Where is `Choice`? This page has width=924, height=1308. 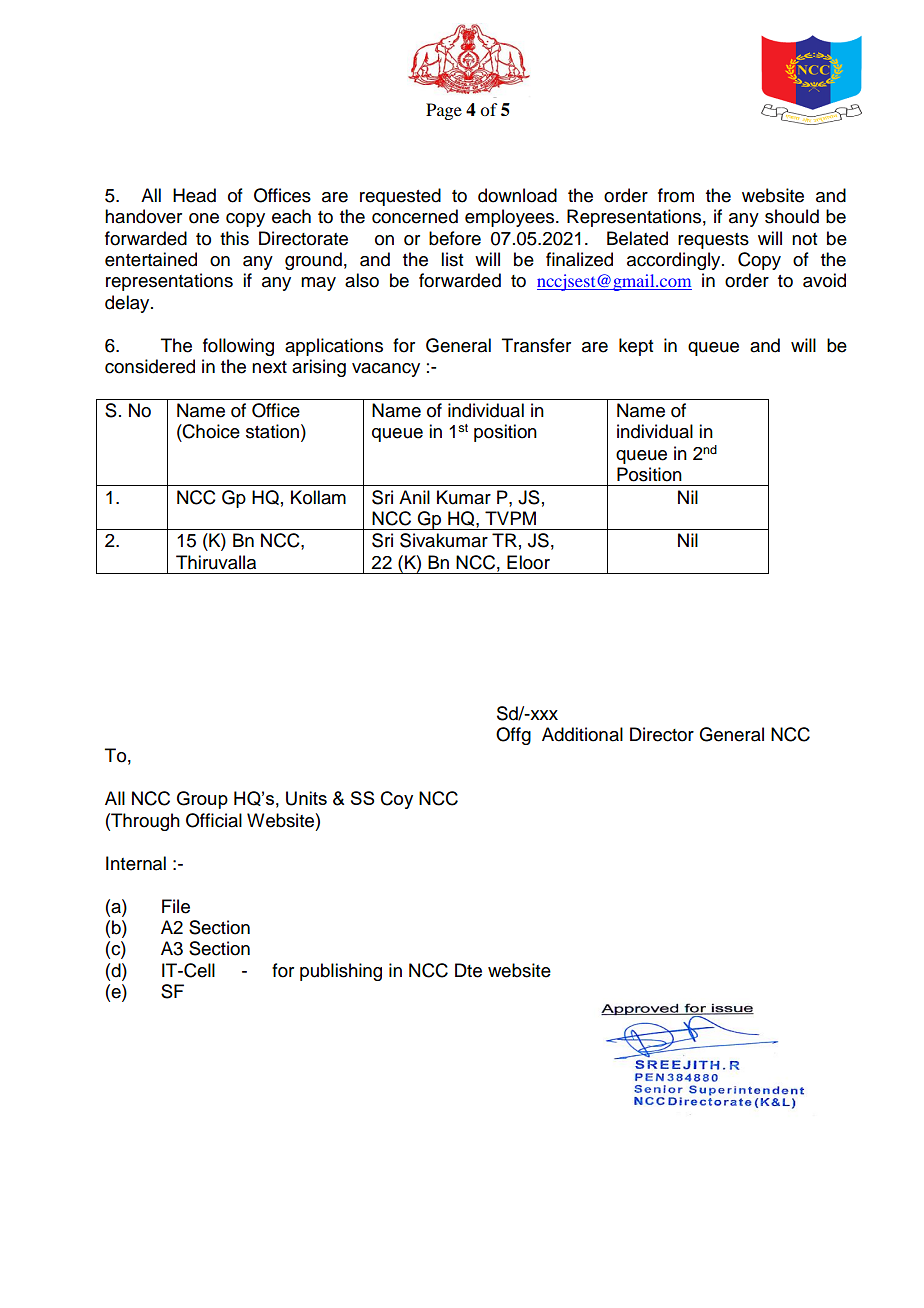
Choice is located at coordinates (210, 431).
